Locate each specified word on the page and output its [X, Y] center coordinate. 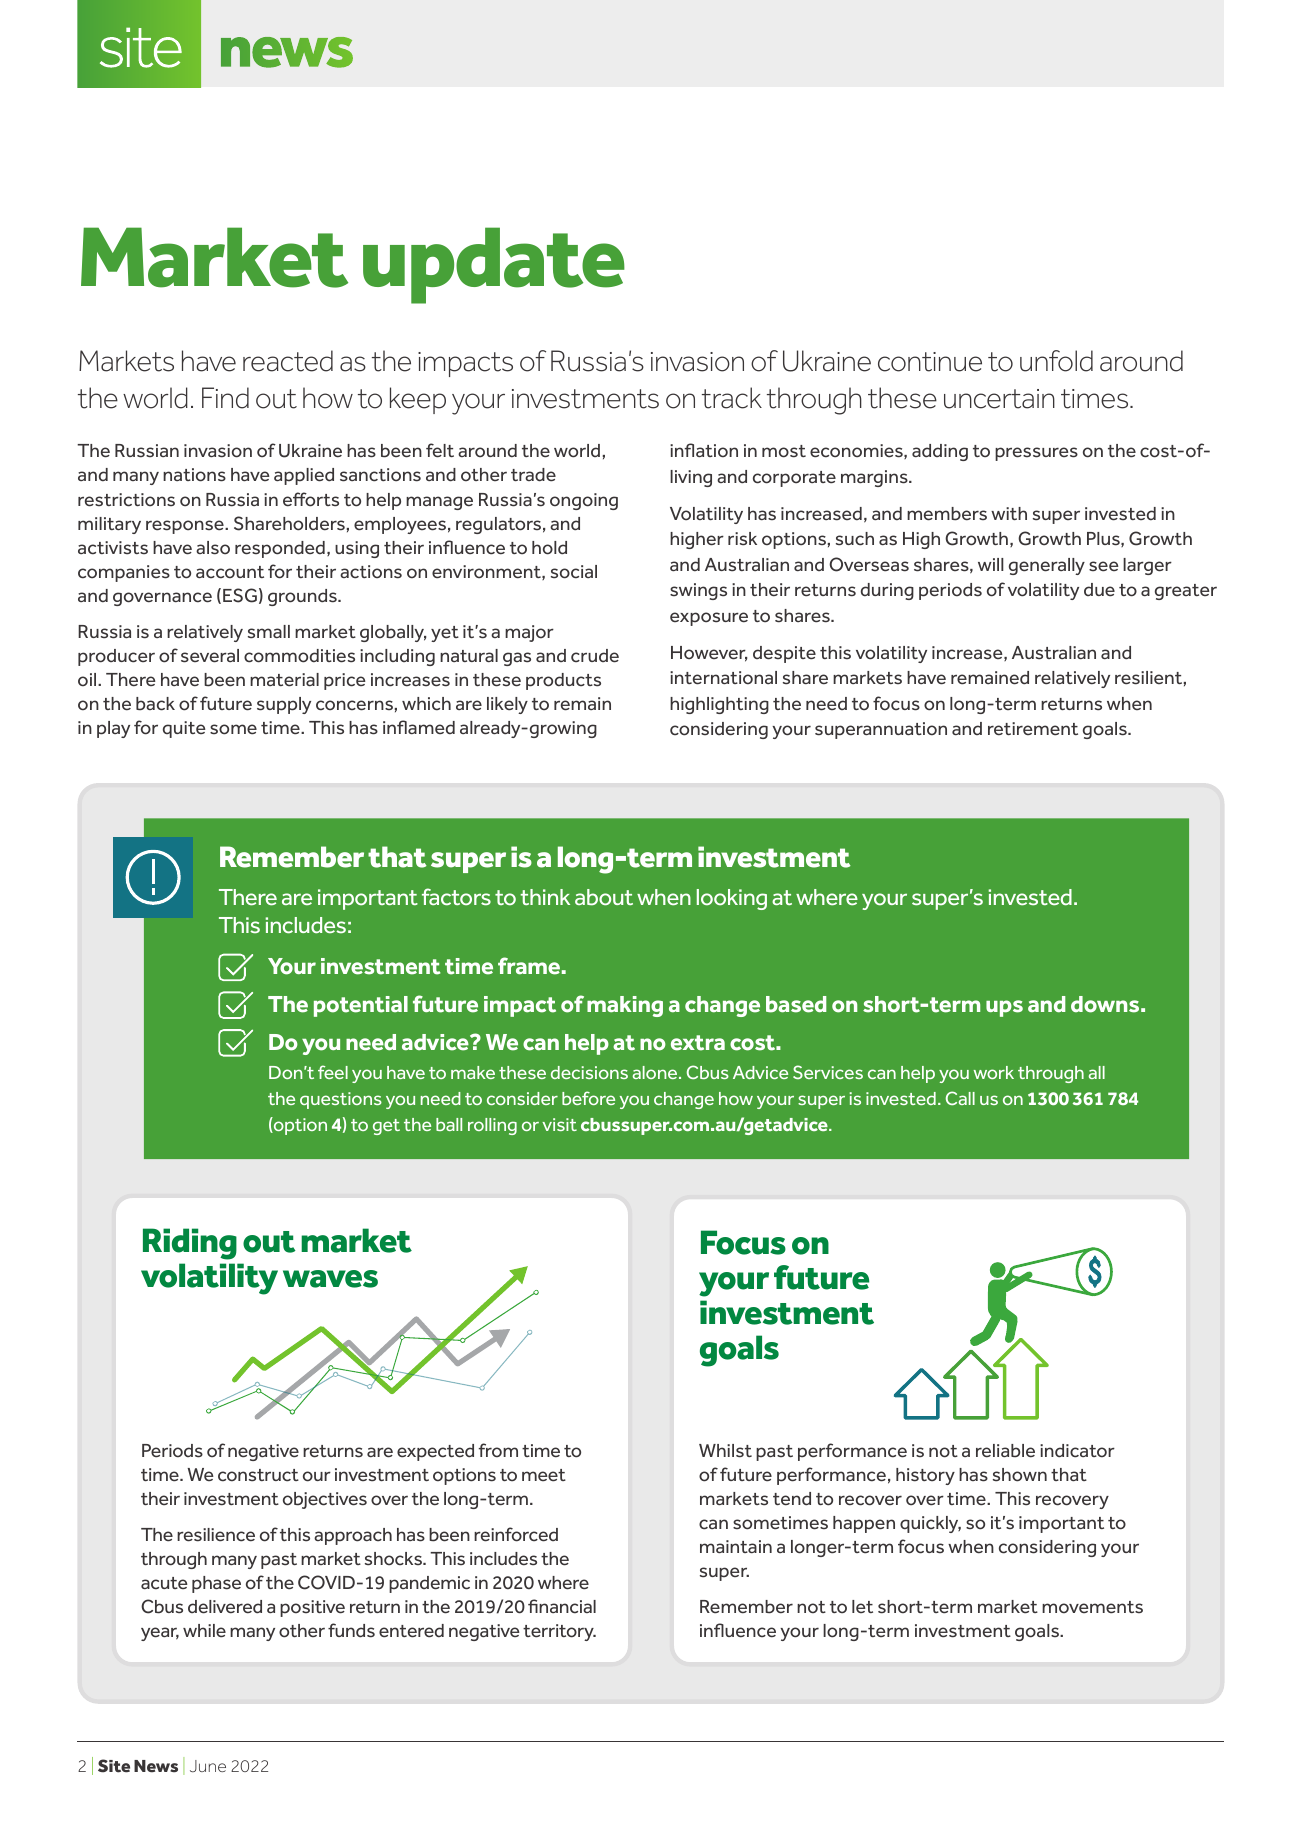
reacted [288, 361]
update [494, 265]
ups [1004, 1008]
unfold [1056, 361]
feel [333, 1072]
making [625, 1006]
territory [559, 1632]
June [208, 1766]
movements [1092, 1607]
